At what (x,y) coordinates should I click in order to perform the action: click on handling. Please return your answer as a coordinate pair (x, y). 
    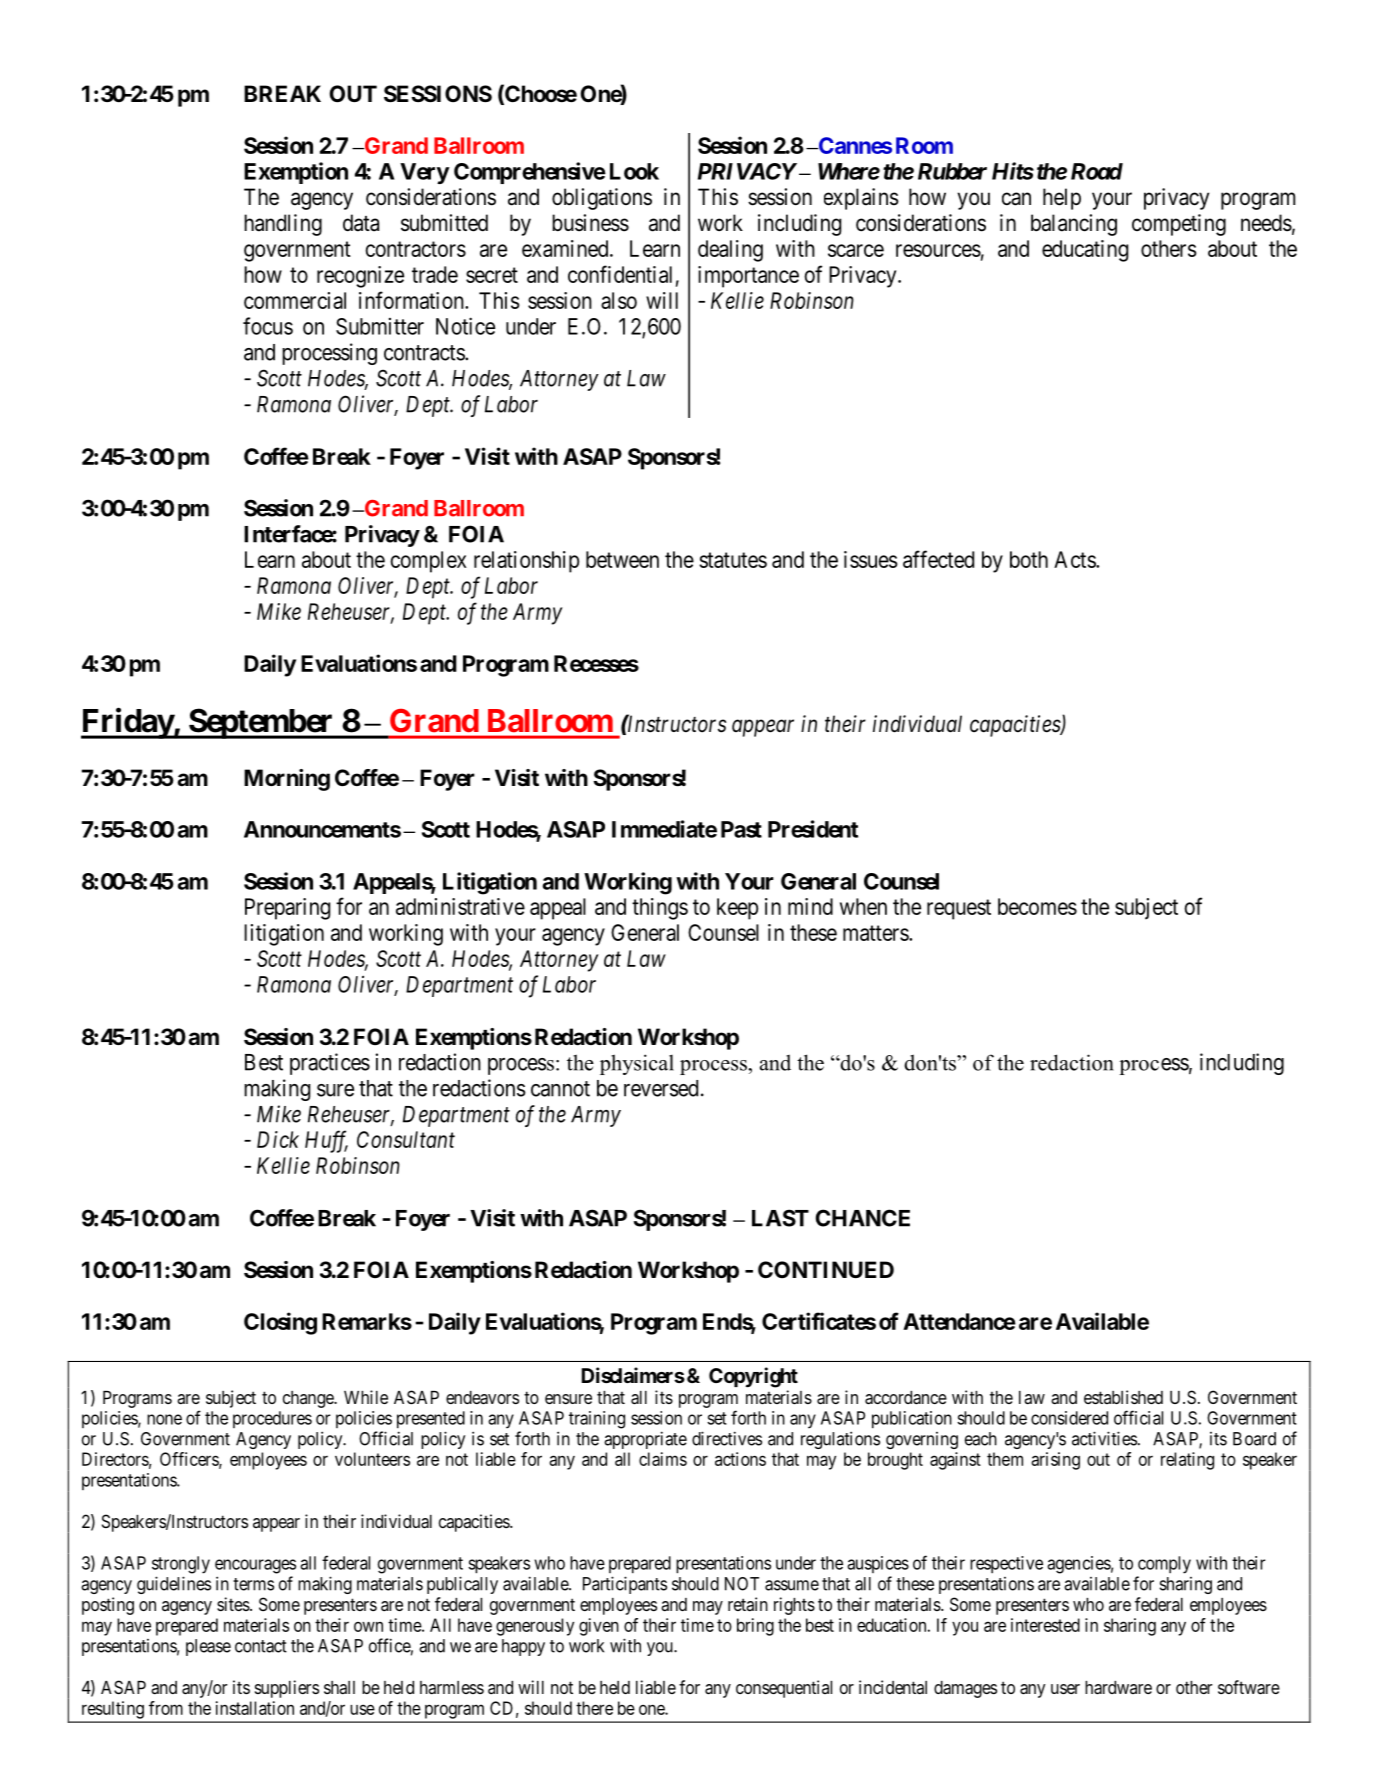
    Looking at the image, I should click on (283, 225).
